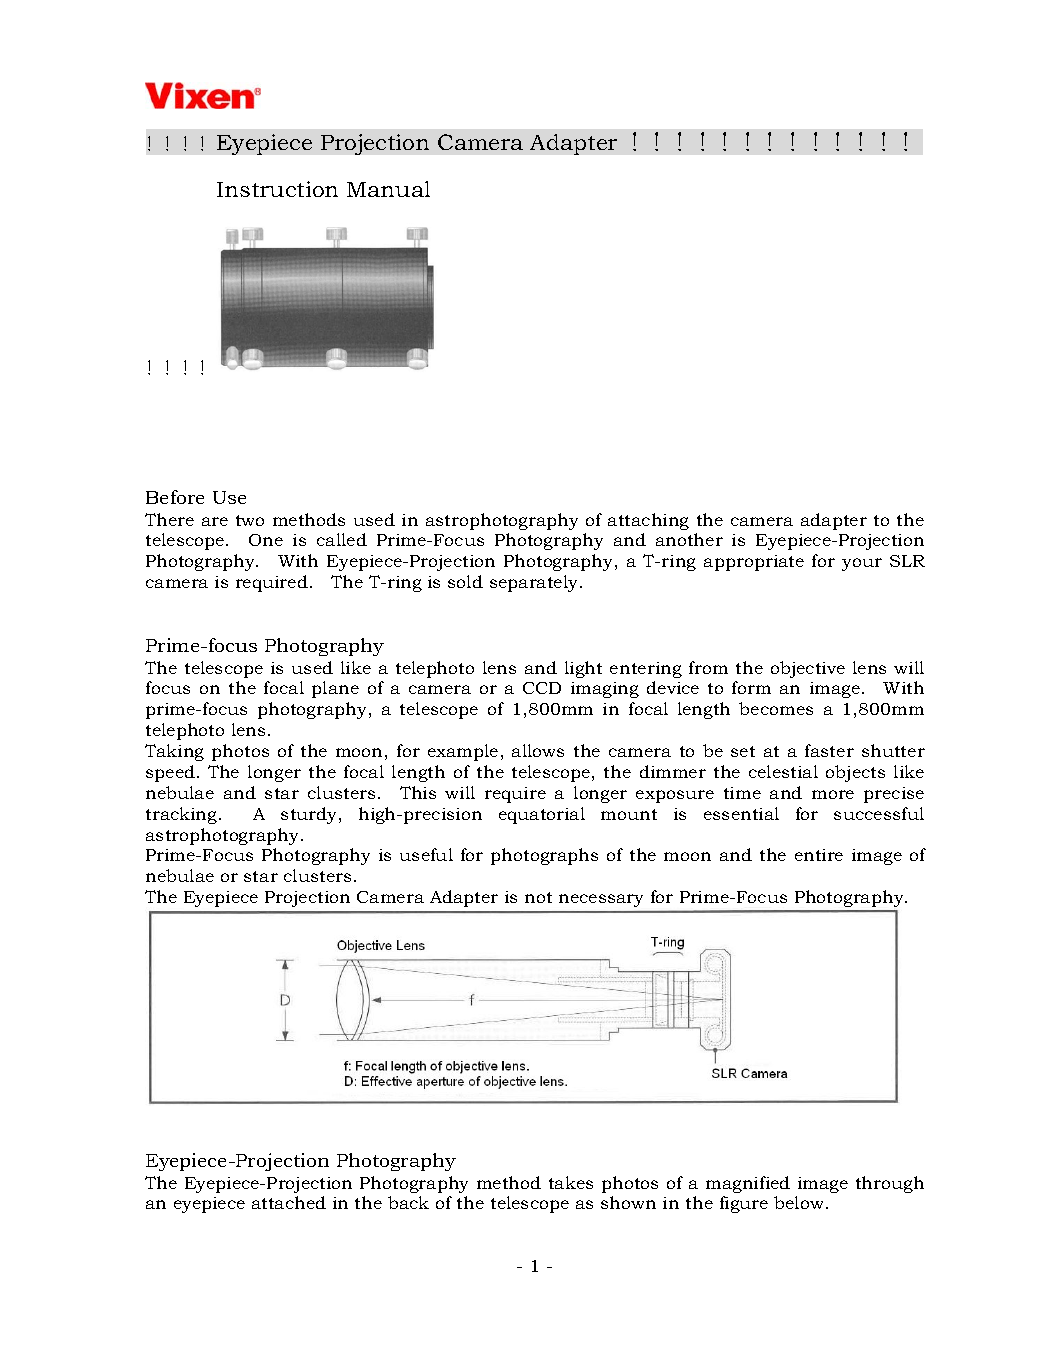  What do you see at coordinates (388, 189) in the image?
I see `Manual` at bounding box center [388, 189].
